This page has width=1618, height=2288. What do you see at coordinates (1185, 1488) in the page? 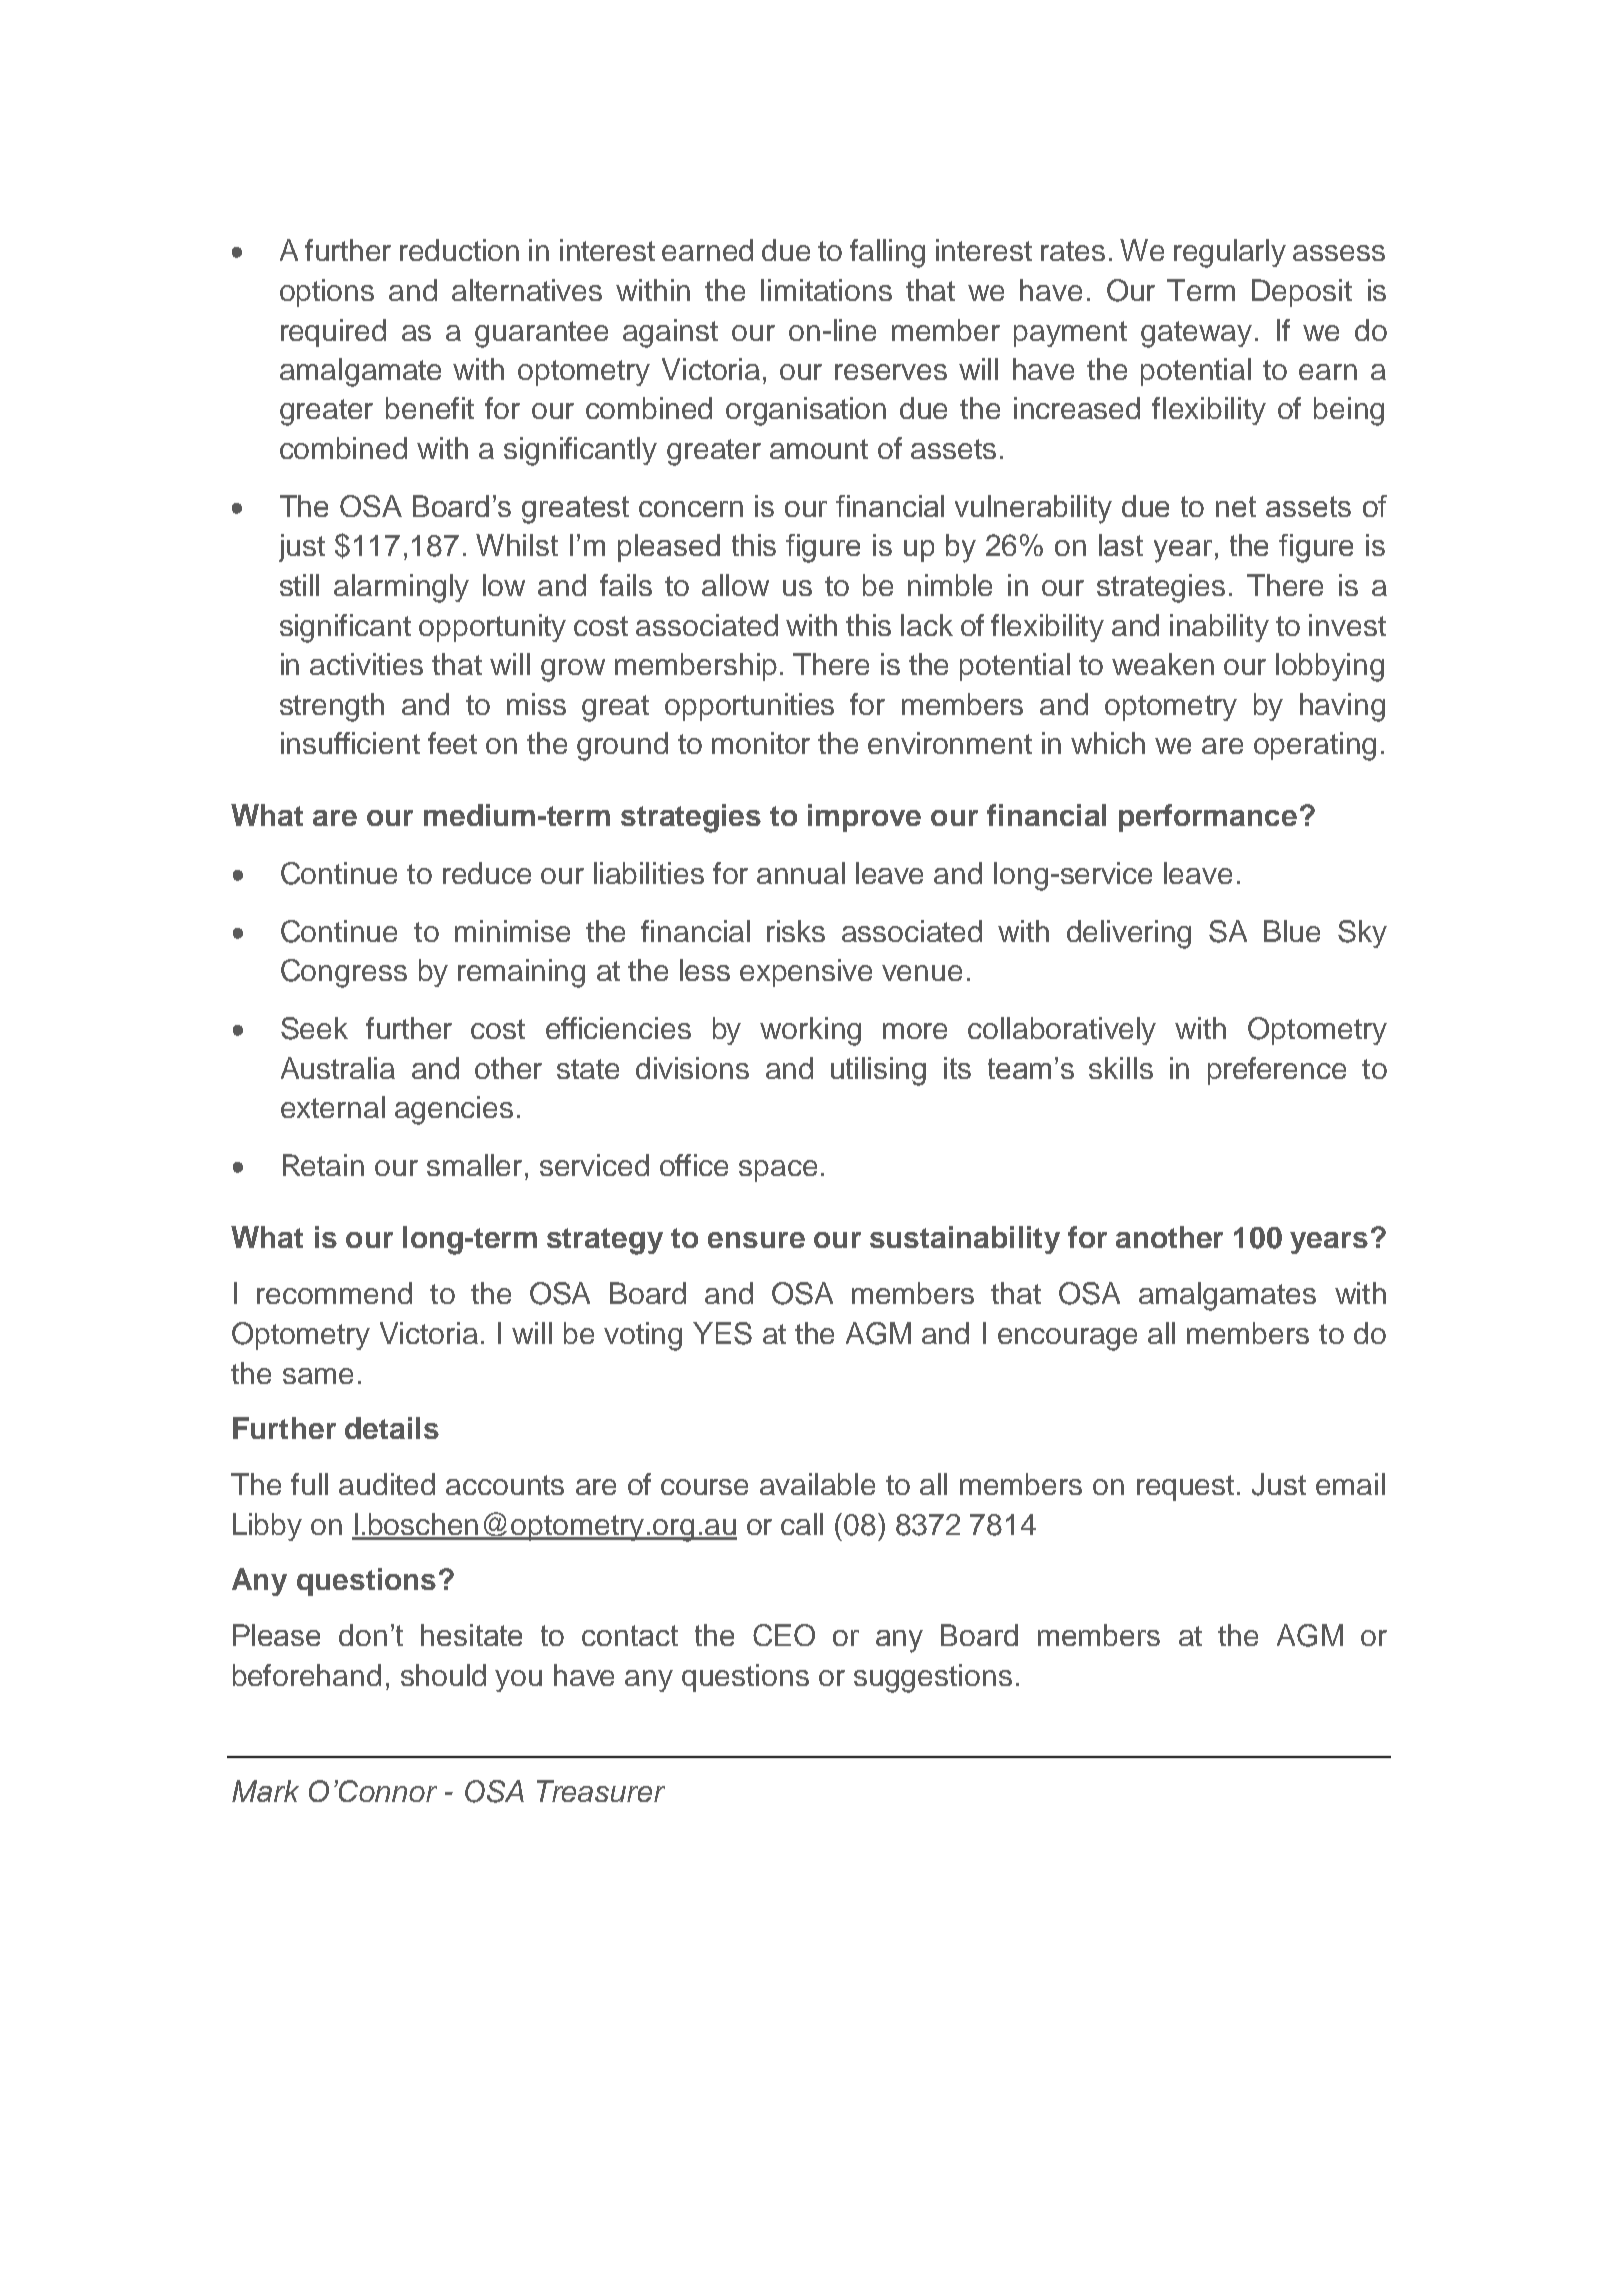
I see `request` at bounding box center [1185, 1488].
